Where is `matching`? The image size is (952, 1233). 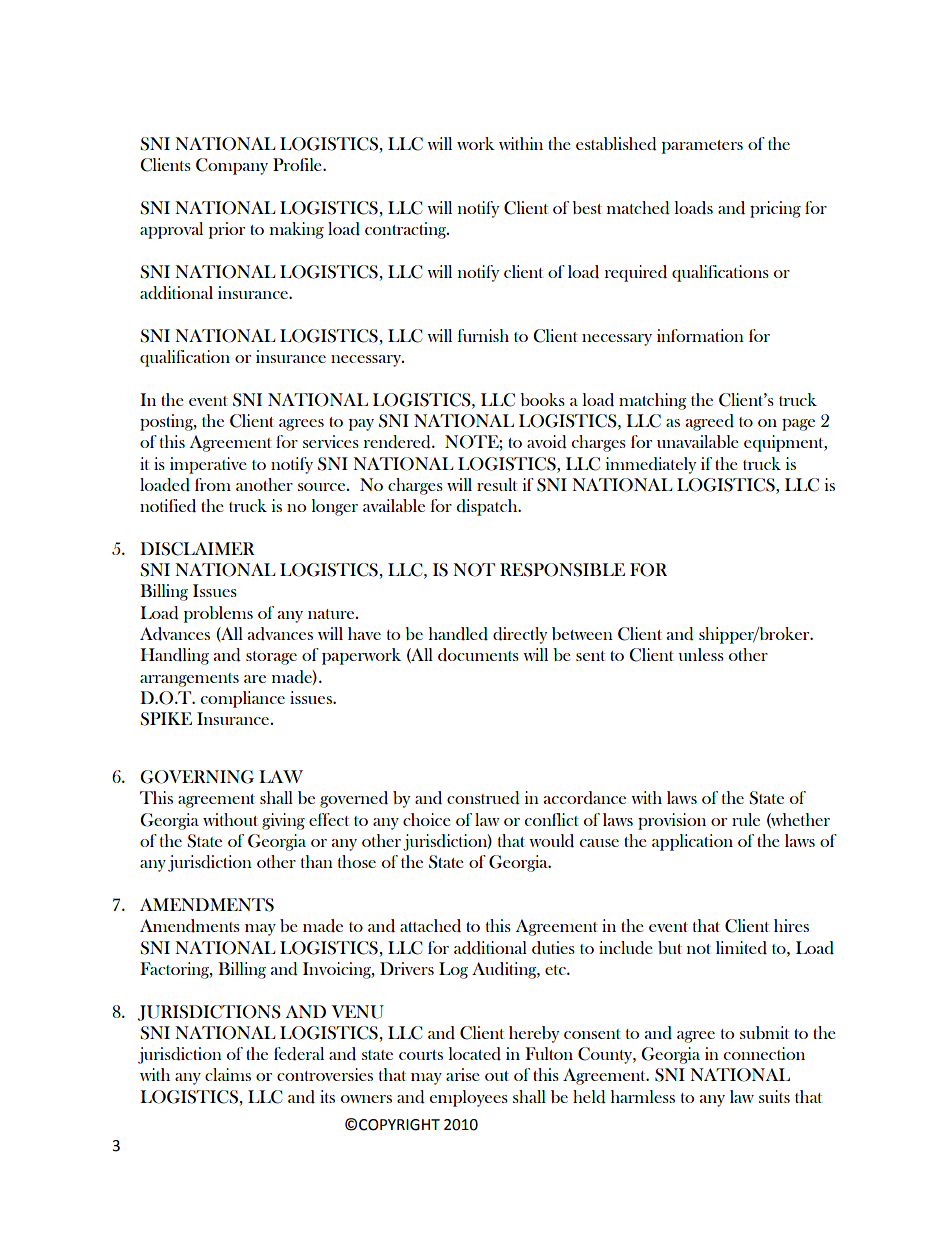 matching is located at coordinates (652, 401).
